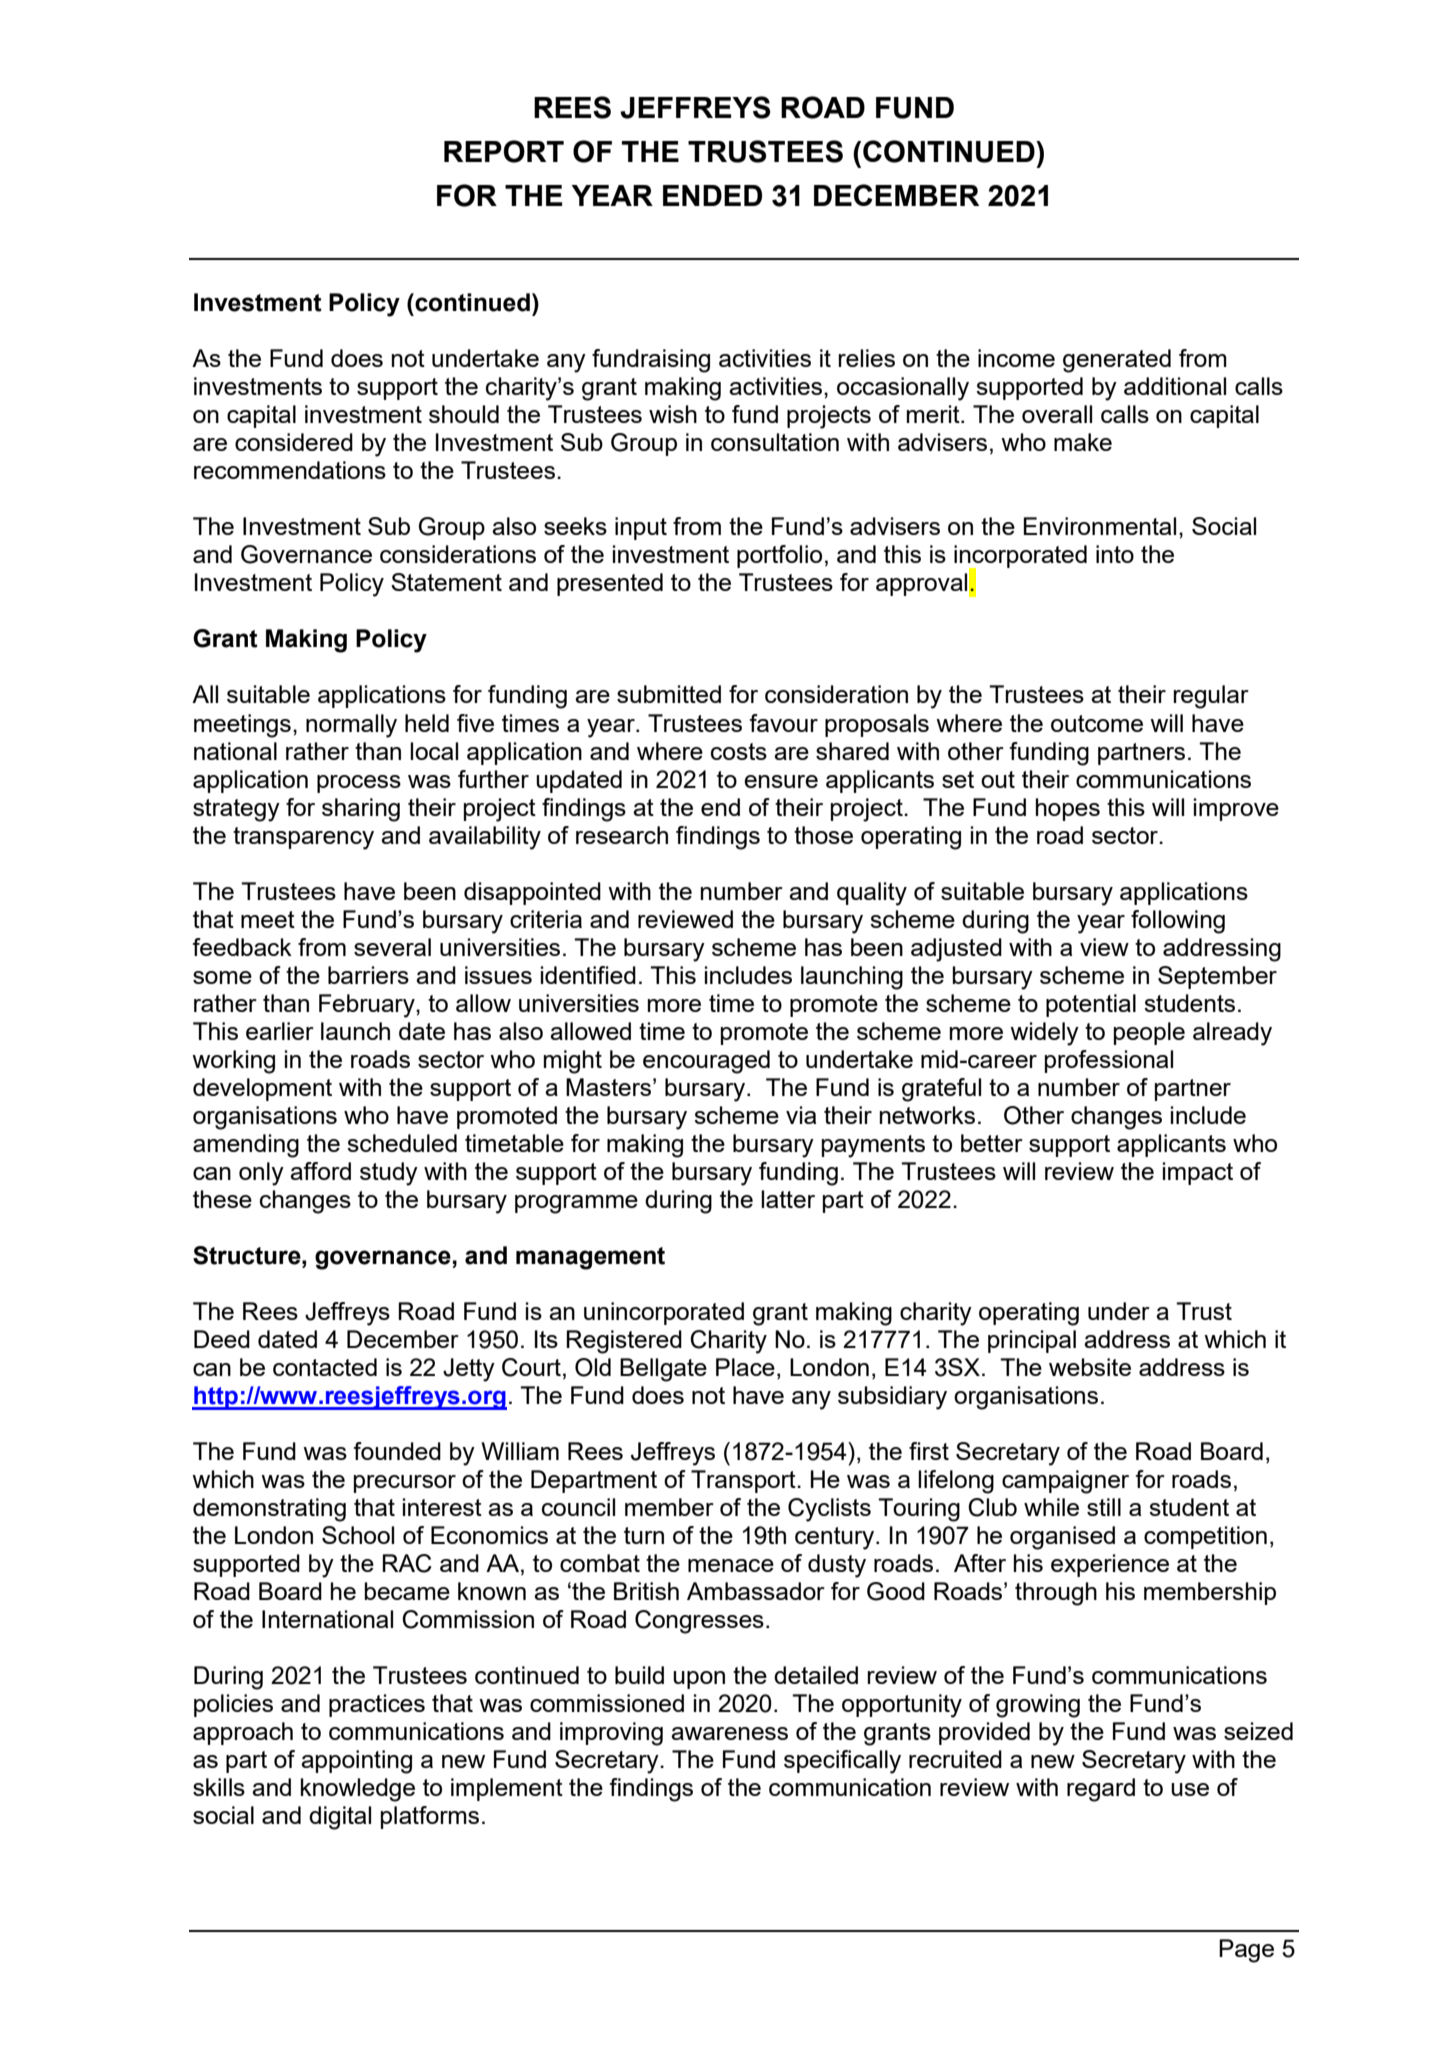  What do you see at coordinates (397, 1451) in the screenshot?
I see `founded` at bounding box center [397, 1451].
